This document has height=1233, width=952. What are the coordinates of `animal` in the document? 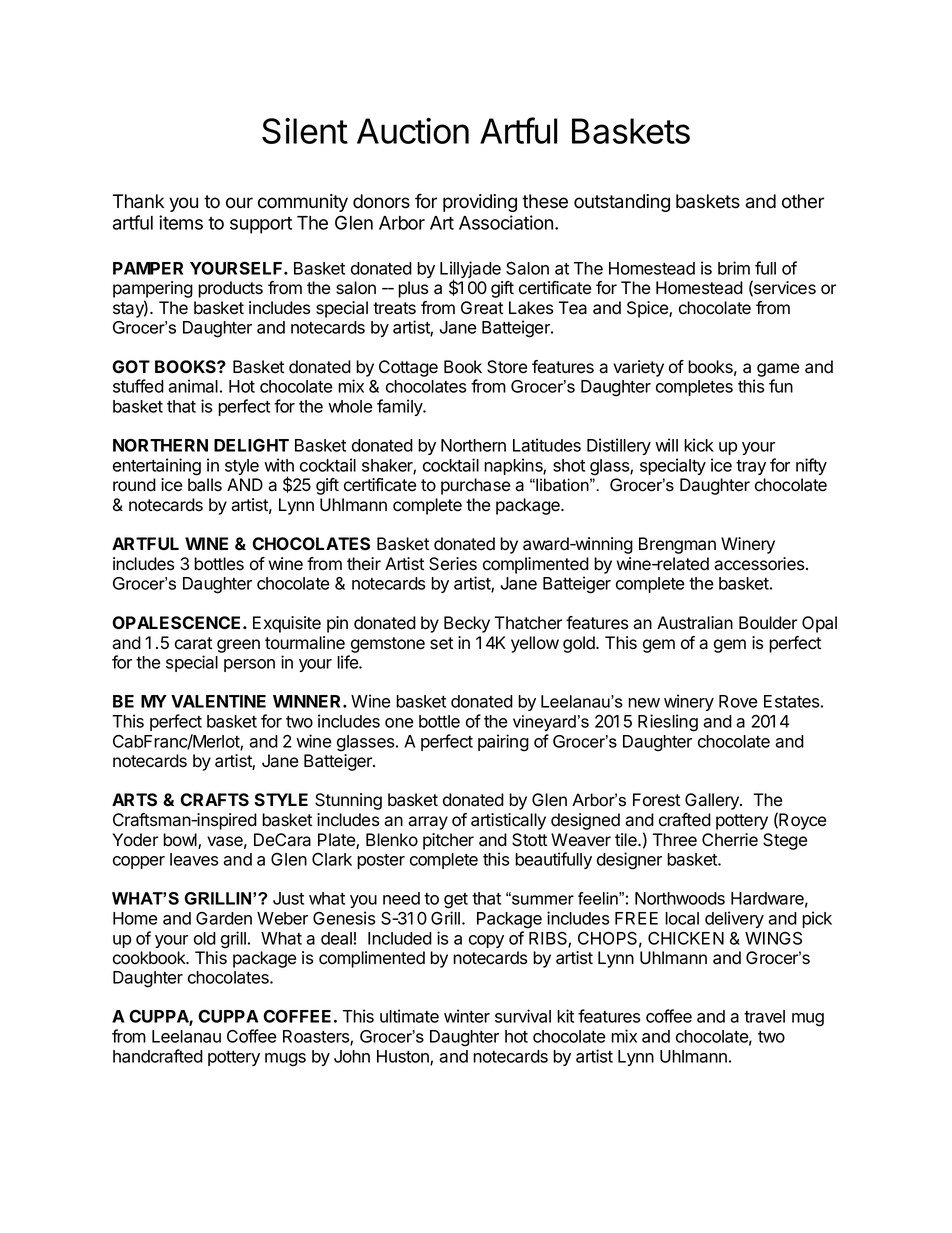 It's located at (193, 386).
